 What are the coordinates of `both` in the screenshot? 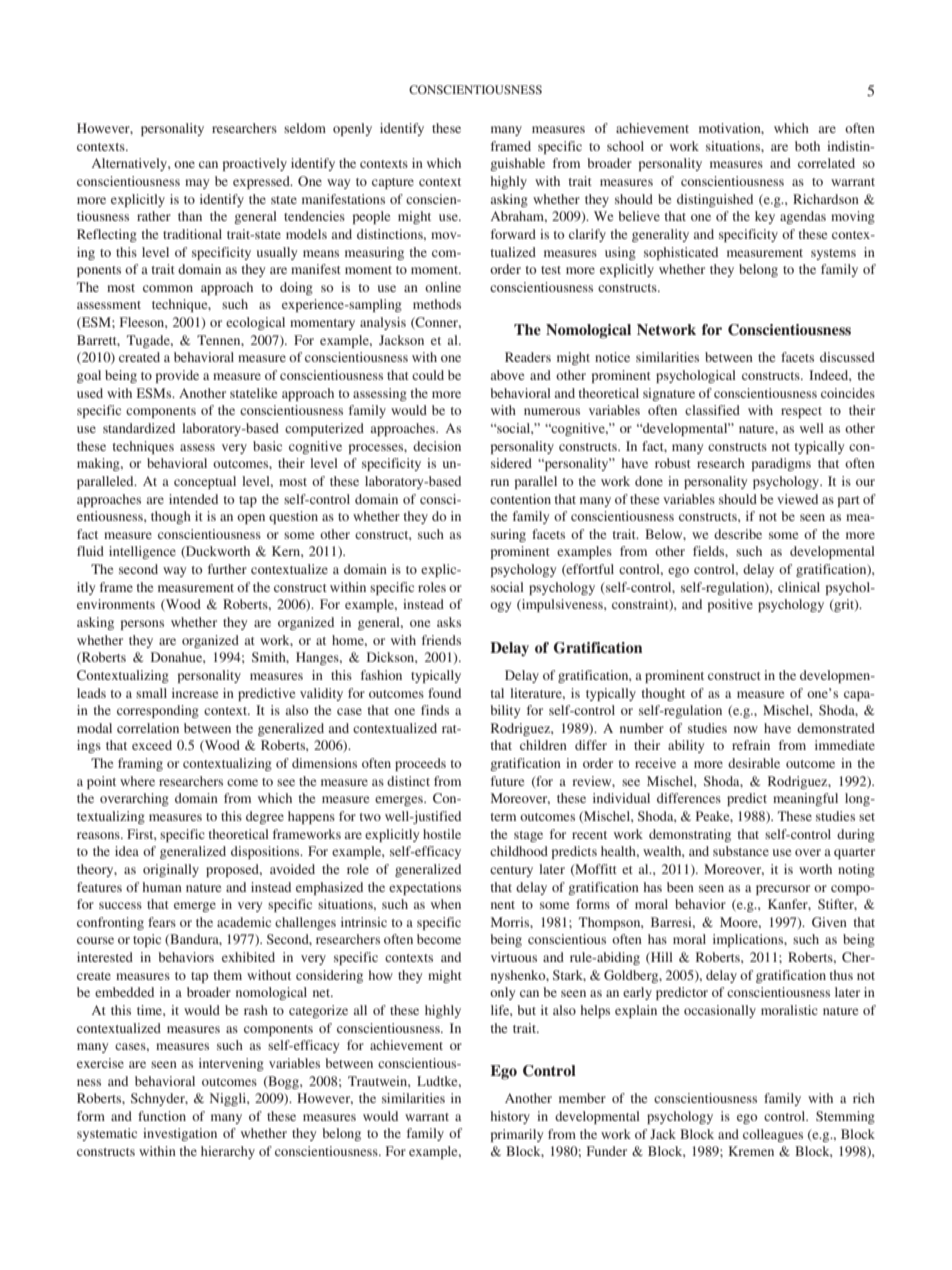 It's located at (807, 146).
